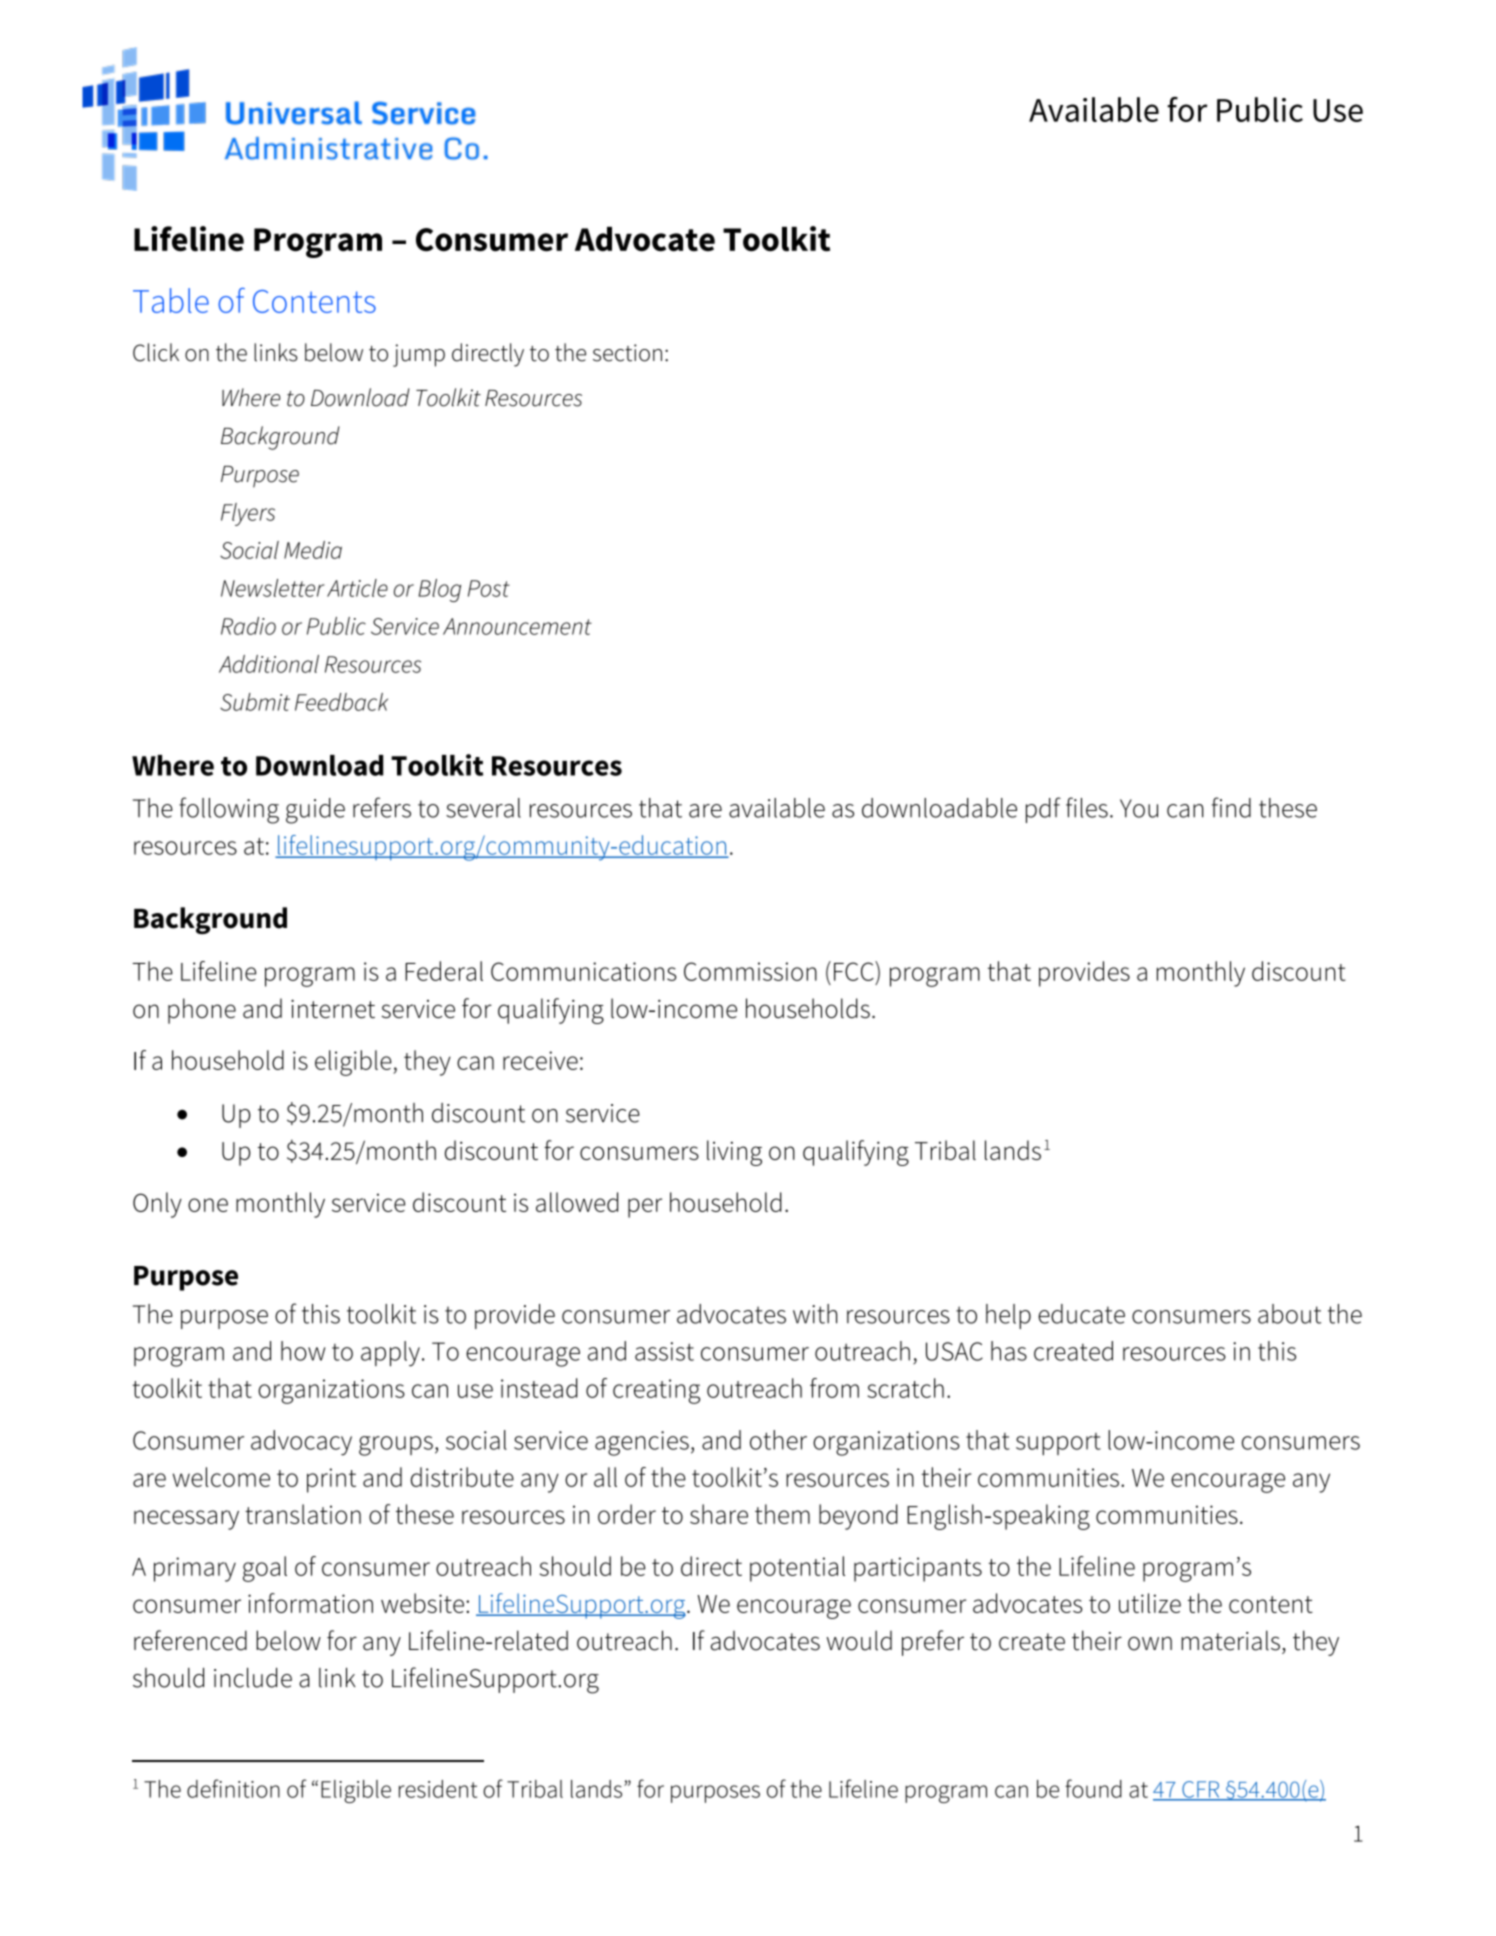  Describe the element at coordinates (303, 1351) in the document. I see `how` at that location.
